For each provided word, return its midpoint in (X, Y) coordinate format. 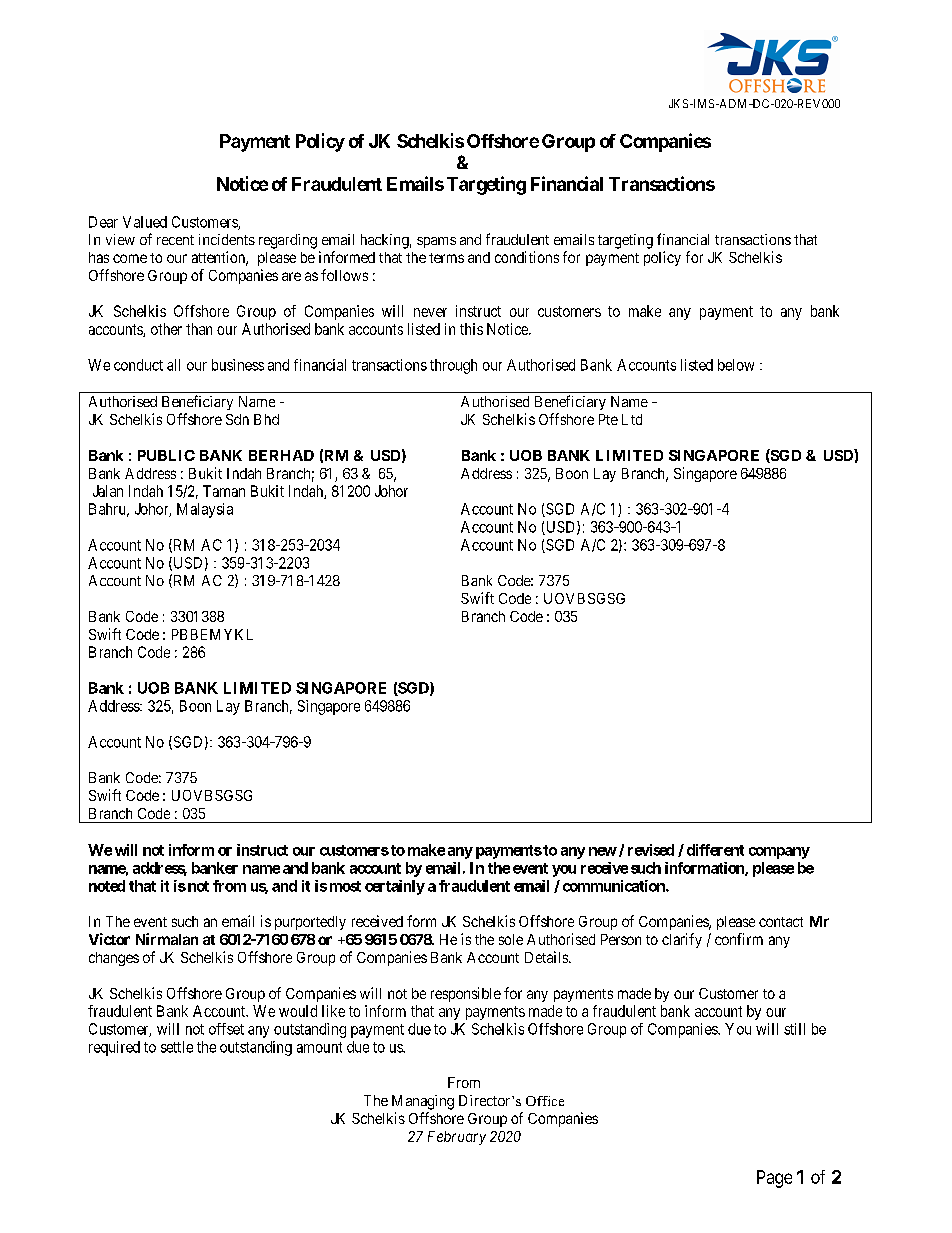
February (457, 1138)
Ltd (632, 419)
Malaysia (205, 510)
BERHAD (281, 455)
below (736, 365)
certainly (395, 887)
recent (175, 240)
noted (107, 886)
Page (774, 1179)
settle (177, 1047)
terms (446, 258)
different (715, 850)
